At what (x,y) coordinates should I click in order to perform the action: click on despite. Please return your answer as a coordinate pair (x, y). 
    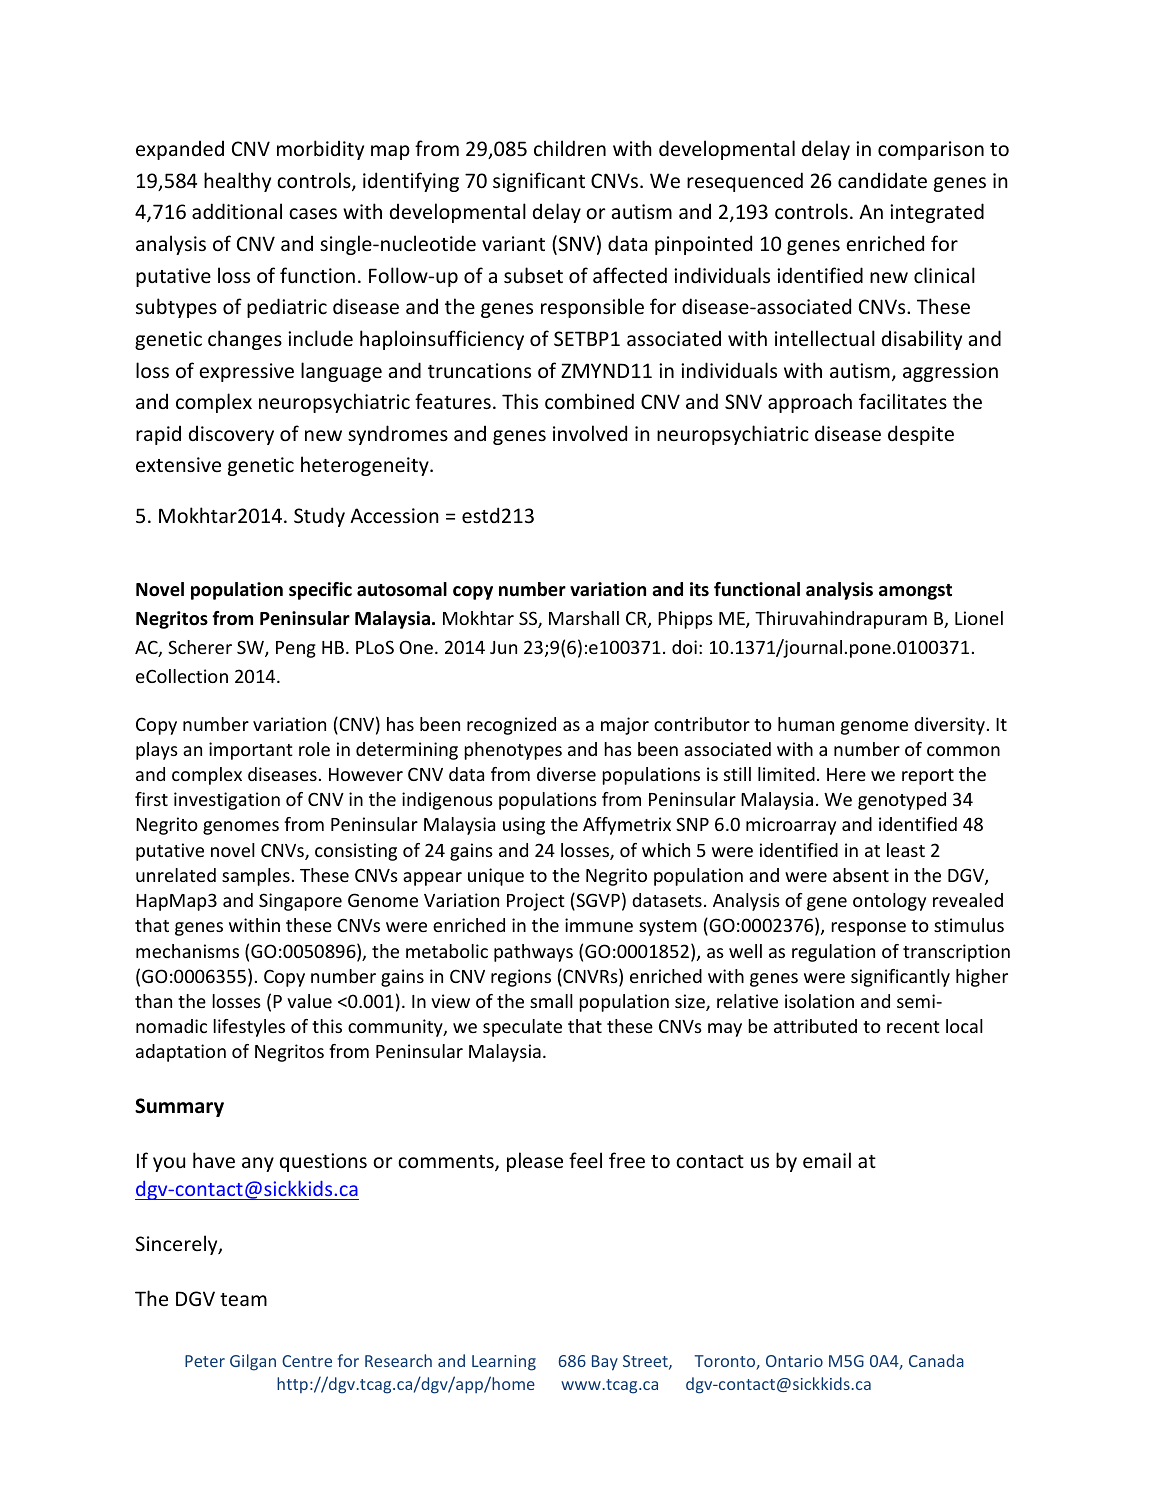
    Looking at the image, I should click on (921, 435).
